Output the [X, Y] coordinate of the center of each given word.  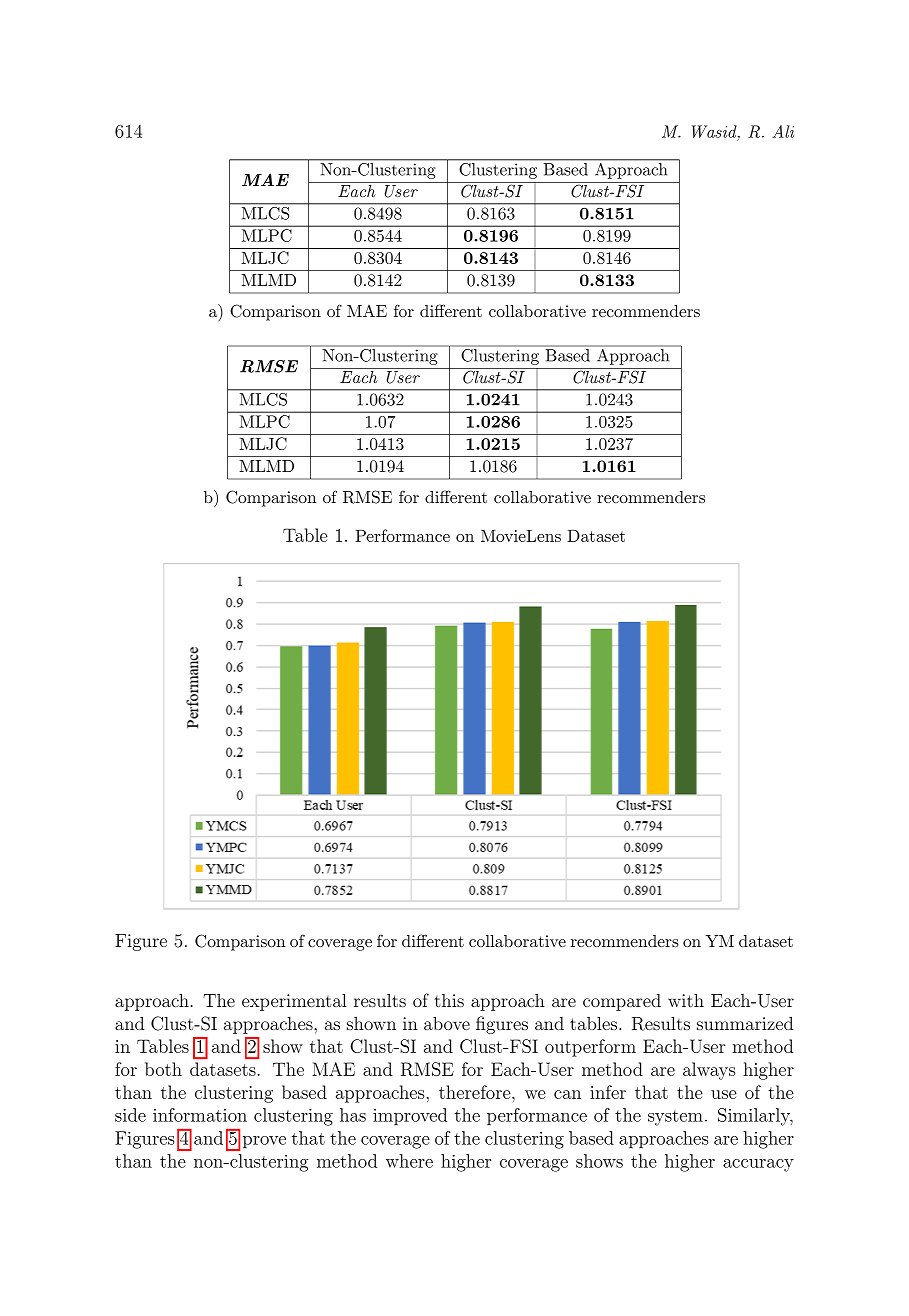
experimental [294, 1002]
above [447, 1023]
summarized [745, 1023]
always [709, 1071]
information [200, 1115]
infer [608, 1092]
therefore [476, 1092]
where [409, 1161]
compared [622, 1002]
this [449, 1000]
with [686, 1000]
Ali [783, 131]
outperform [590, 1048]
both [163, 1069]
